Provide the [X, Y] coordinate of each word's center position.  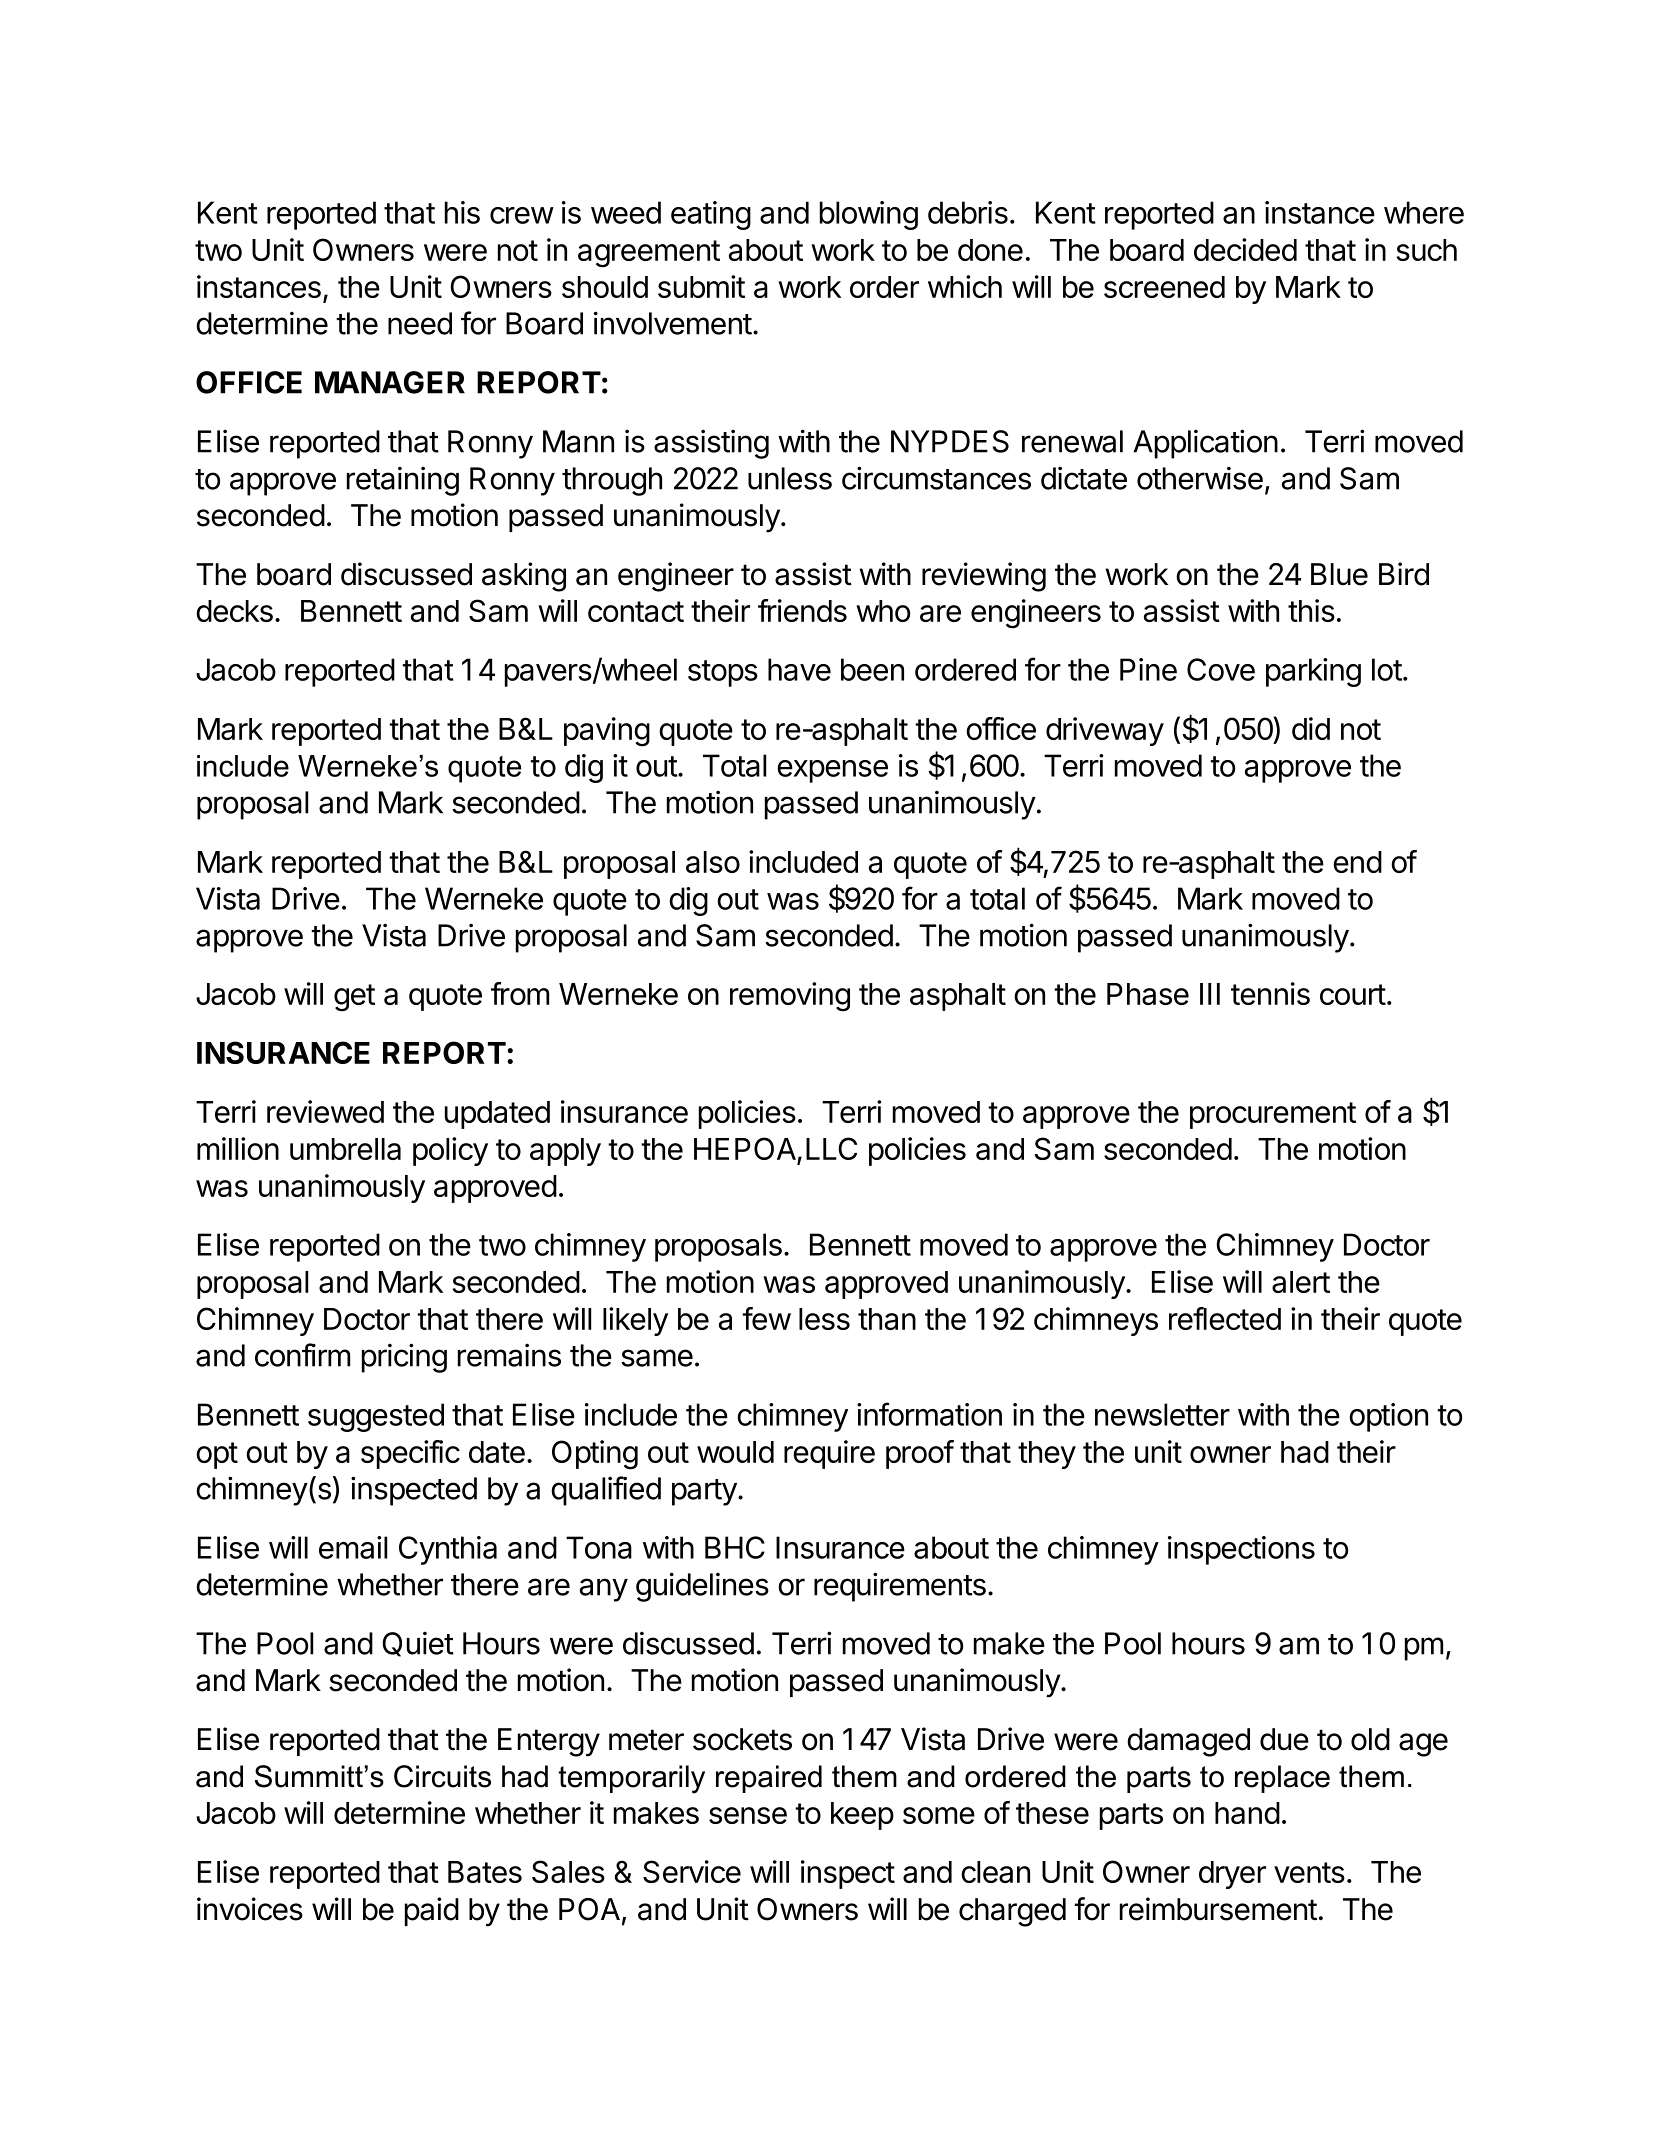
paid [432, 1911]
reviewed [325, 1111]
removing [790, 997]
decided [1245, 249]
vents [1309, 1872]
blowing [869, 215]
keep [862, 1816]
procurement [1273, 1115]
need [420, 323]
